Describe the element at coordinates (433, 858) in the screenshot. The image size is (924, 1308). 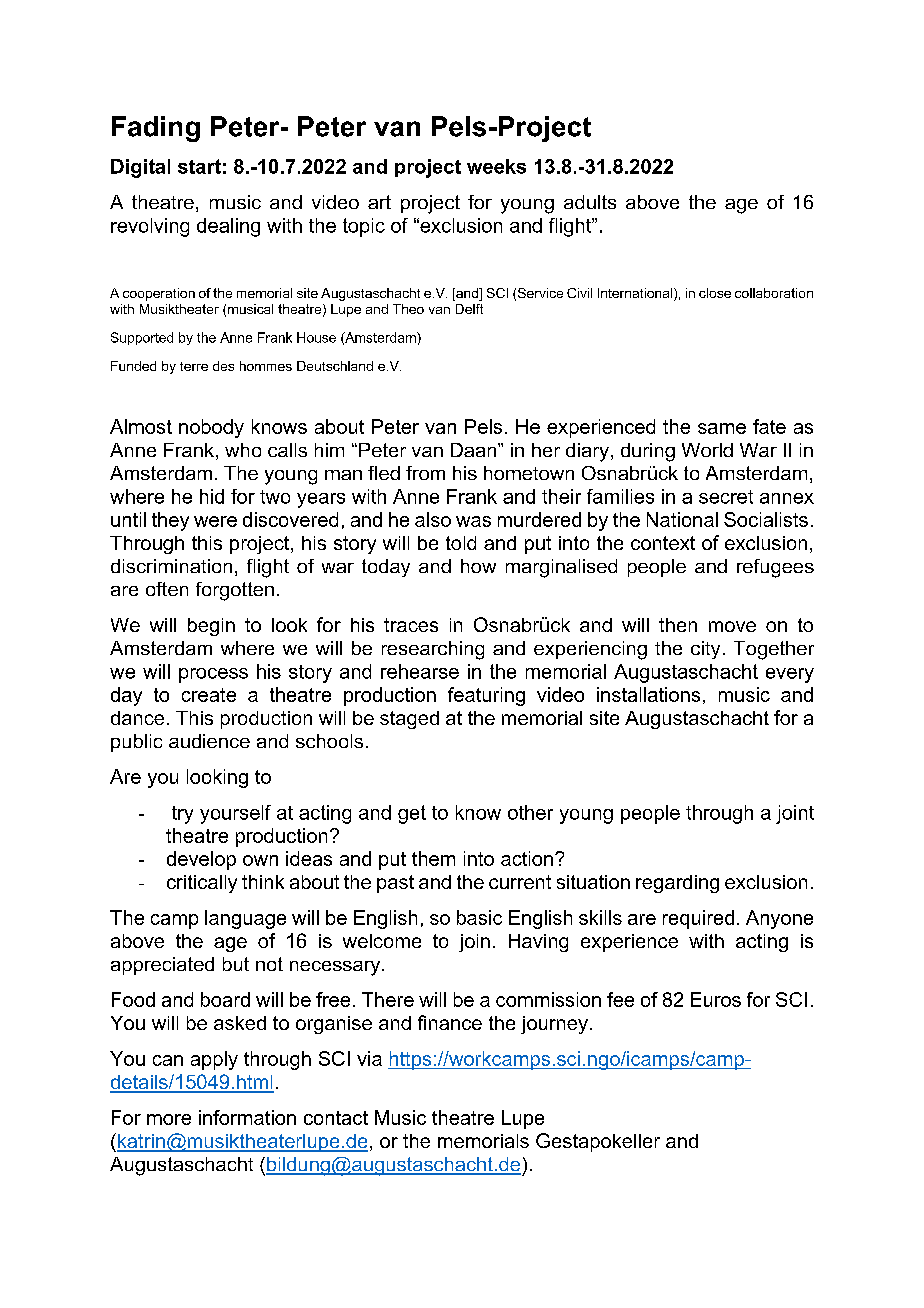
I see `them` at that location.
